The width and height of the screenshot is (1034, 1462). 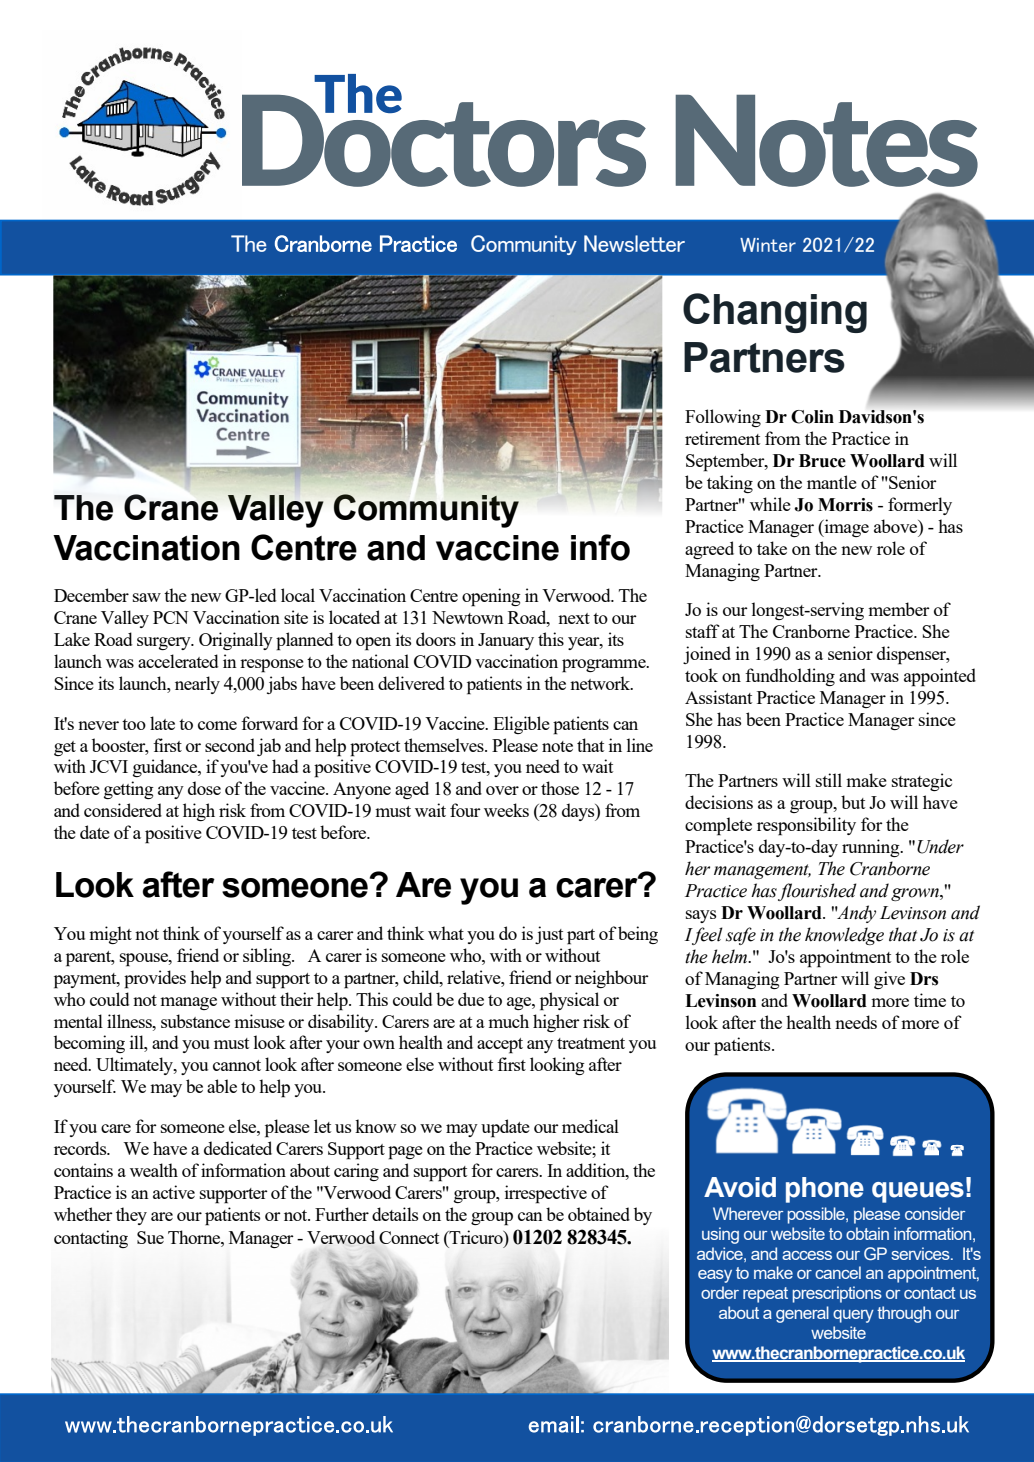 I want to click on Eligible, so click(x=521, y=725).
